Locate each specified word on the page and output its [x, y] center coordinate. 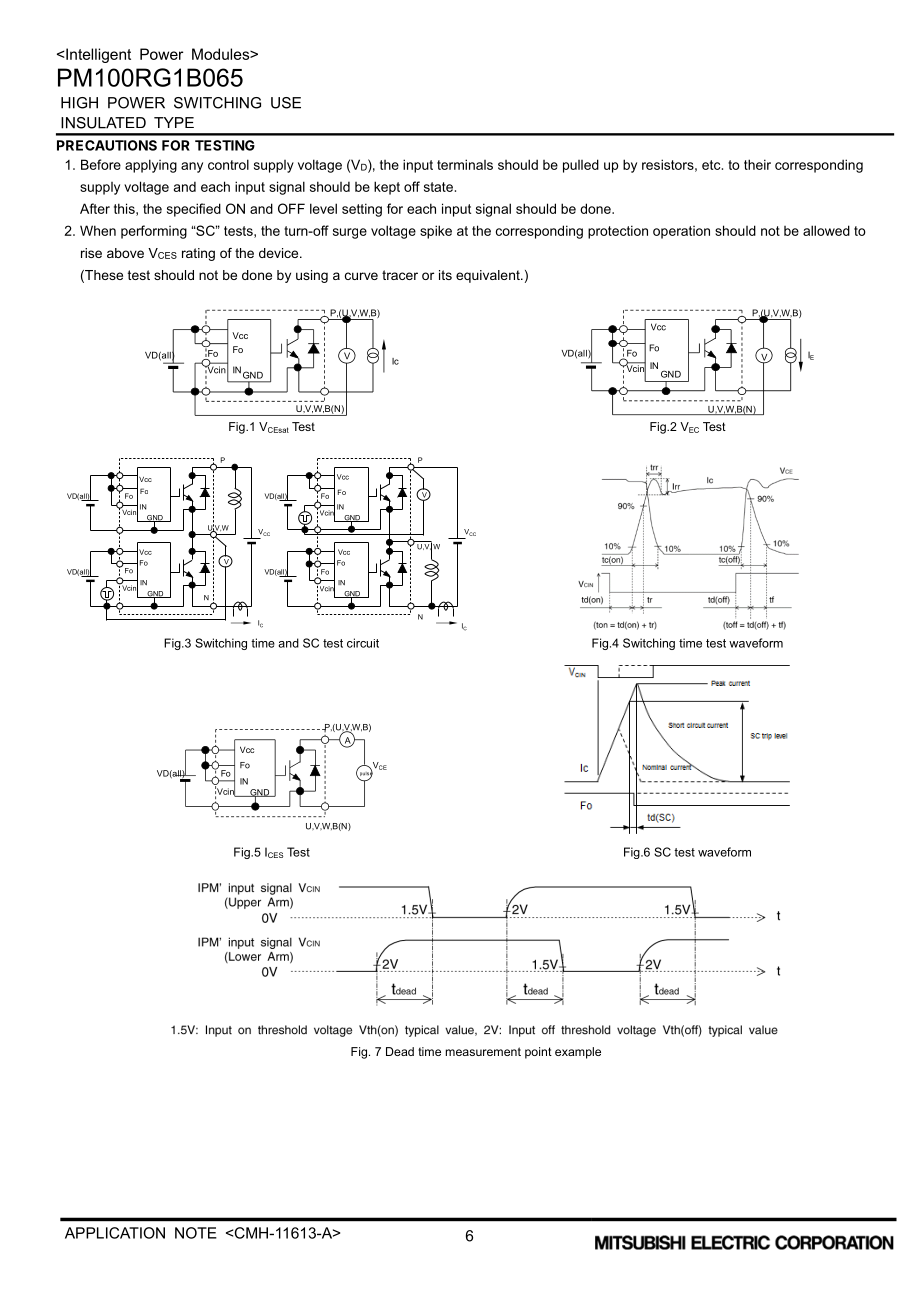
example [578, 1053]
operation [681, 232]
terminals [465, 164]
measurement [483, 1051]
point [538, 1053]
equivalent [489, 276]
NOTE [196, 1233]
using [312, 276]
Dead [400, 1051]
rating [198, 254]
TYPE [174, 122]
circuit [363, 643]
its [445, 275]
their [757, 164]
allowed [826, 230]
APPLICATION [115, 1233]
